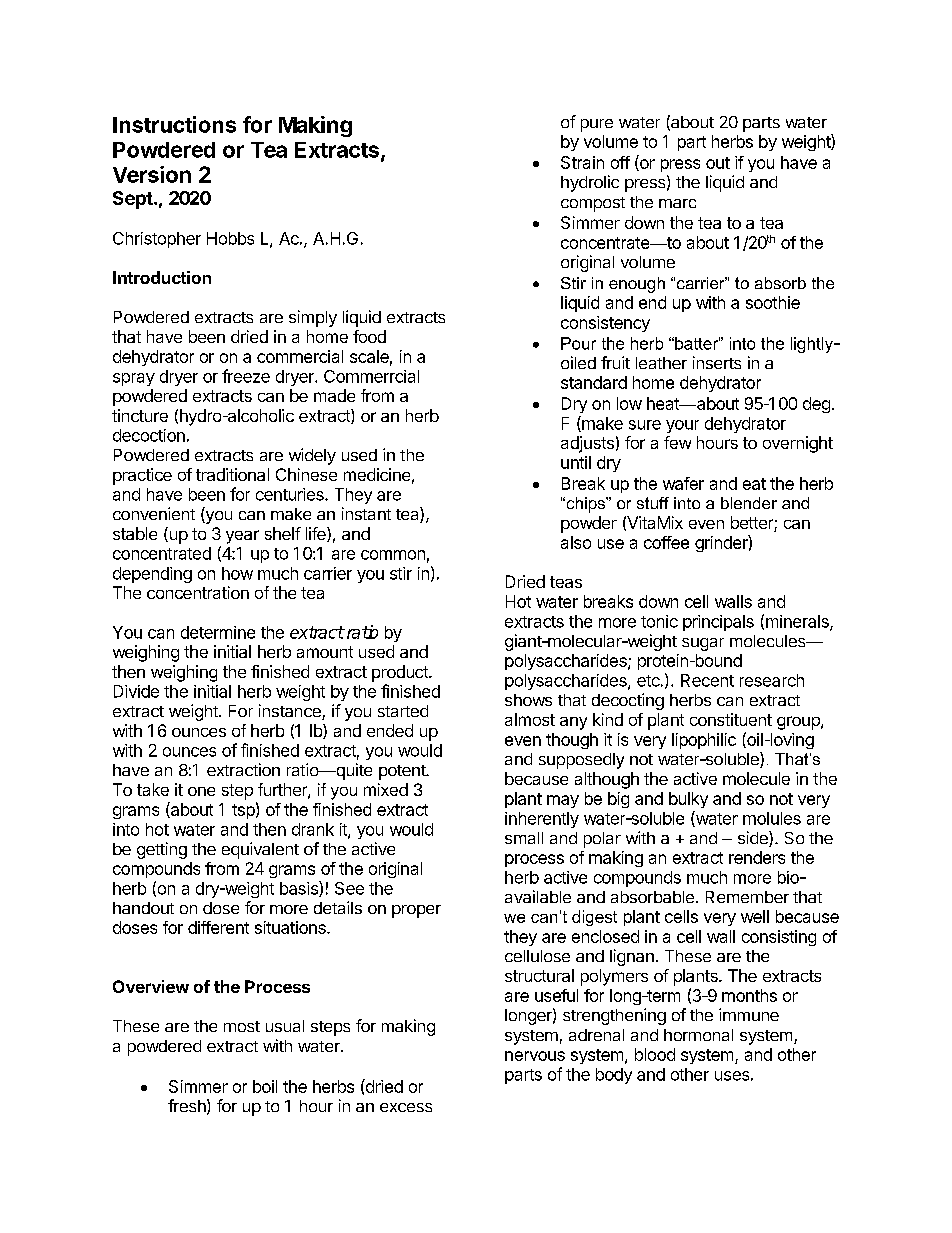  What do you see at coordinates (265, 1086) in the screenshot?
I see `boil` at bounding box center [265, 1086].
